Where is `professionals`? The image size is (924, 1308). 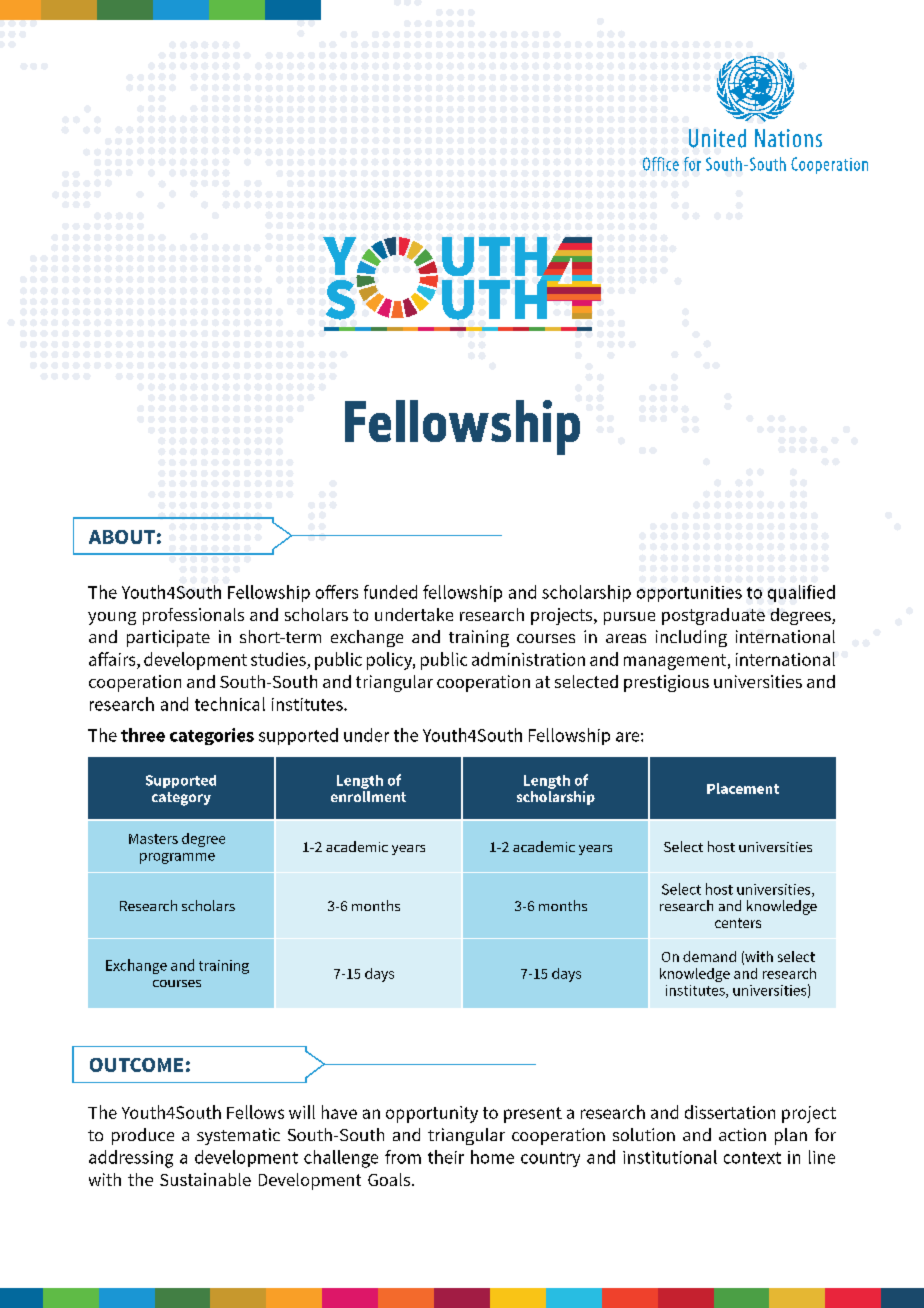
professionals is located at coordinates (193, 616).
